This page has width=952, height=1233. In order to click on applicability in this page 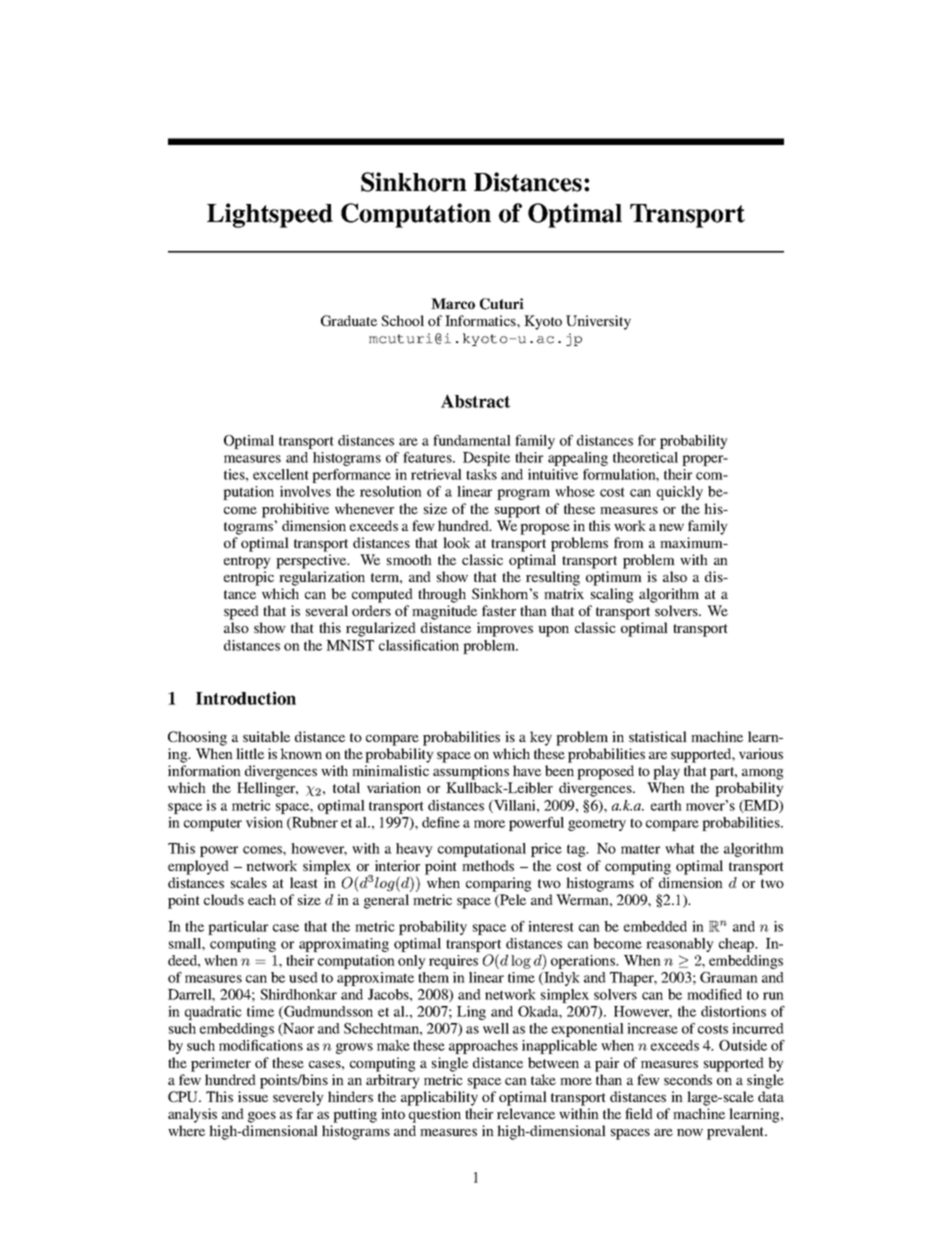, I will do `click(439, 1098)`.
